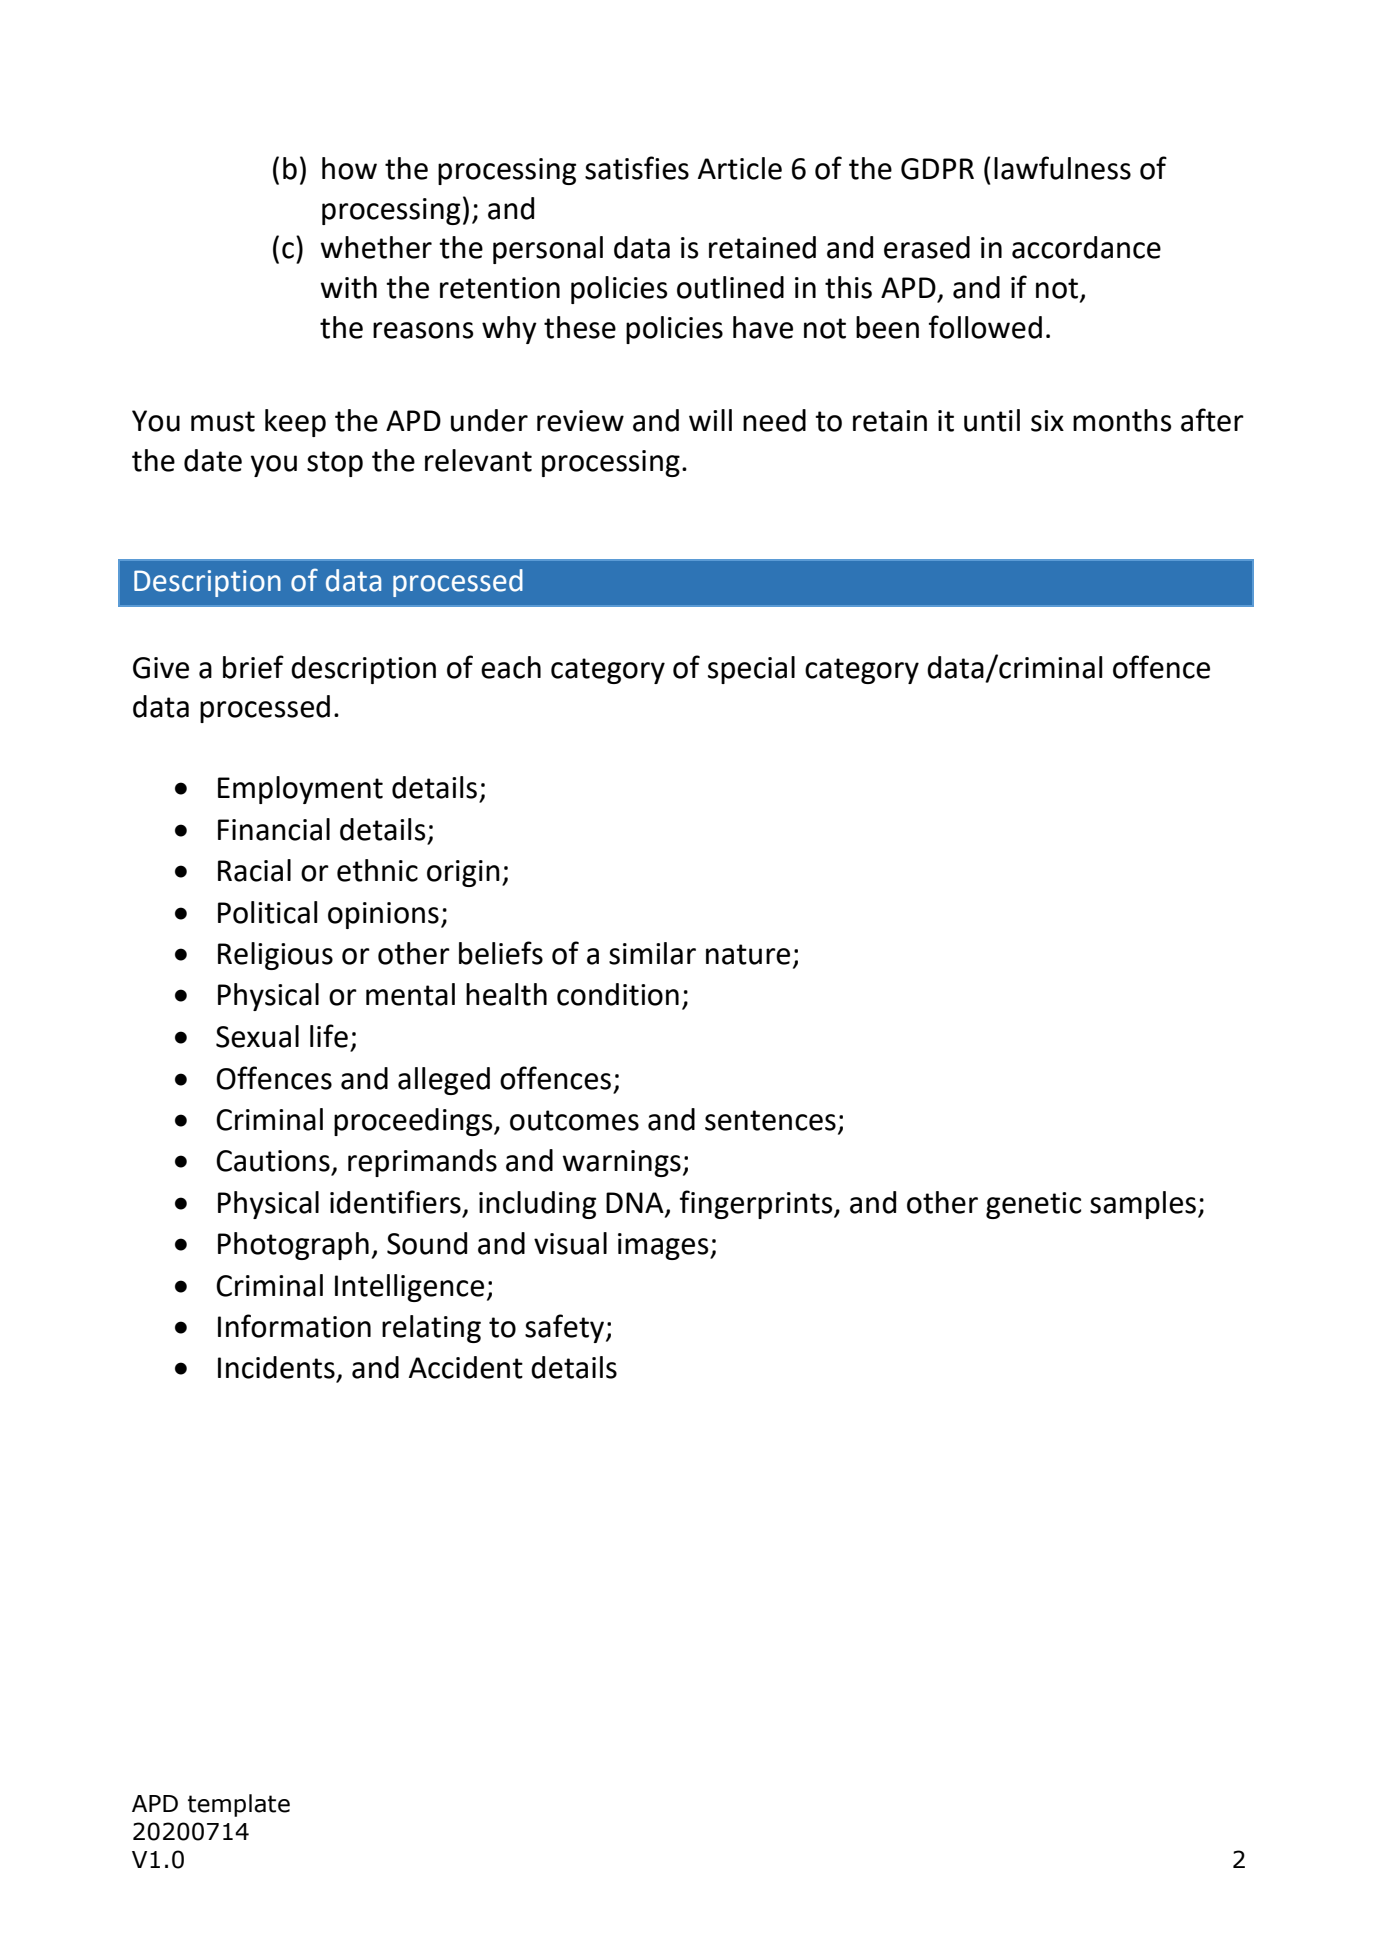 This screenshot has width=1382, height=1955. What do you see at coordinates (664, 1246) in the screenshot?
I see `images` at bounding box center [664, 1246].
